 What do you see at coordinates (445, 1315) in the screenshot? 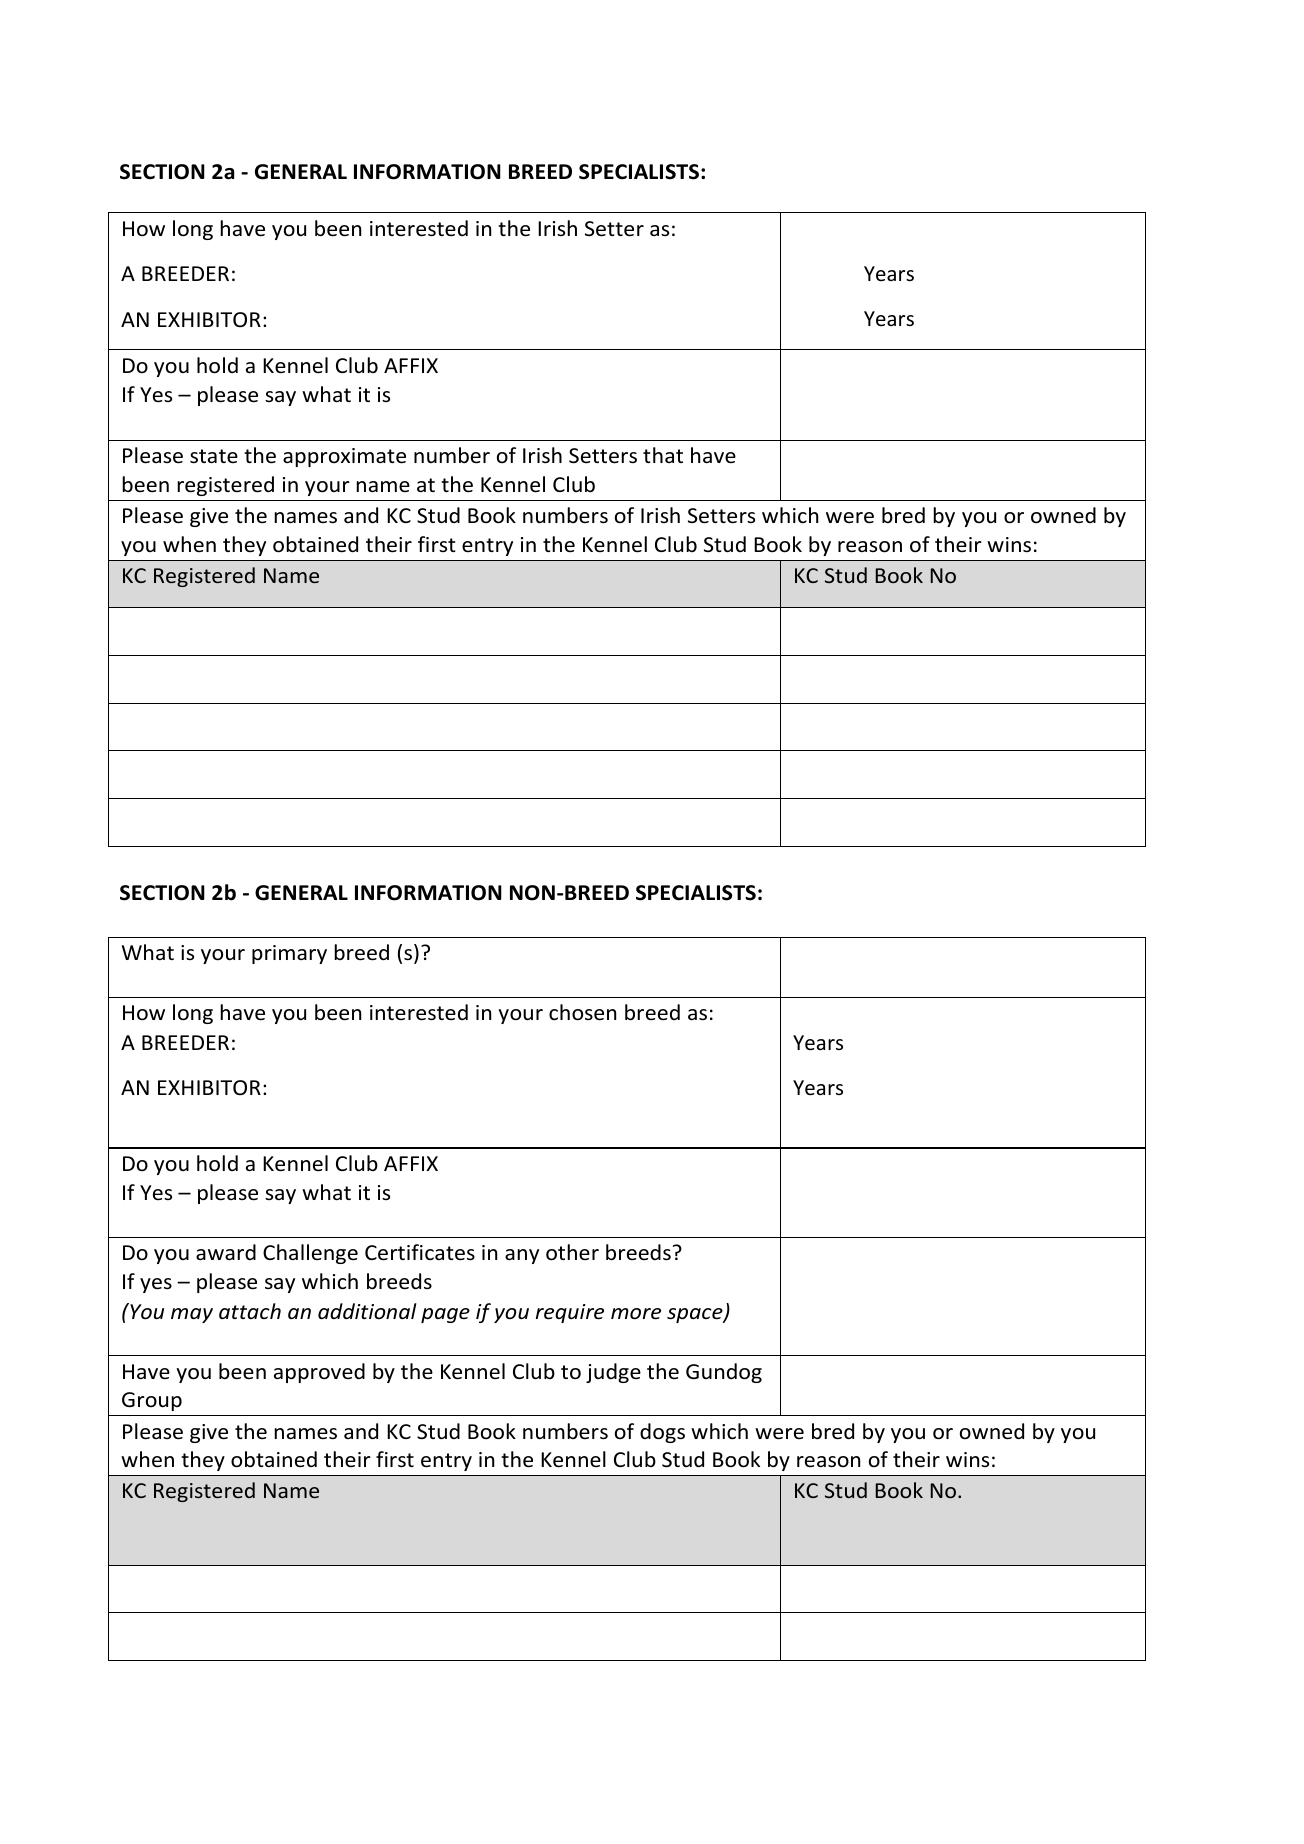
I see `page` at bounding box center [445, 1315].
